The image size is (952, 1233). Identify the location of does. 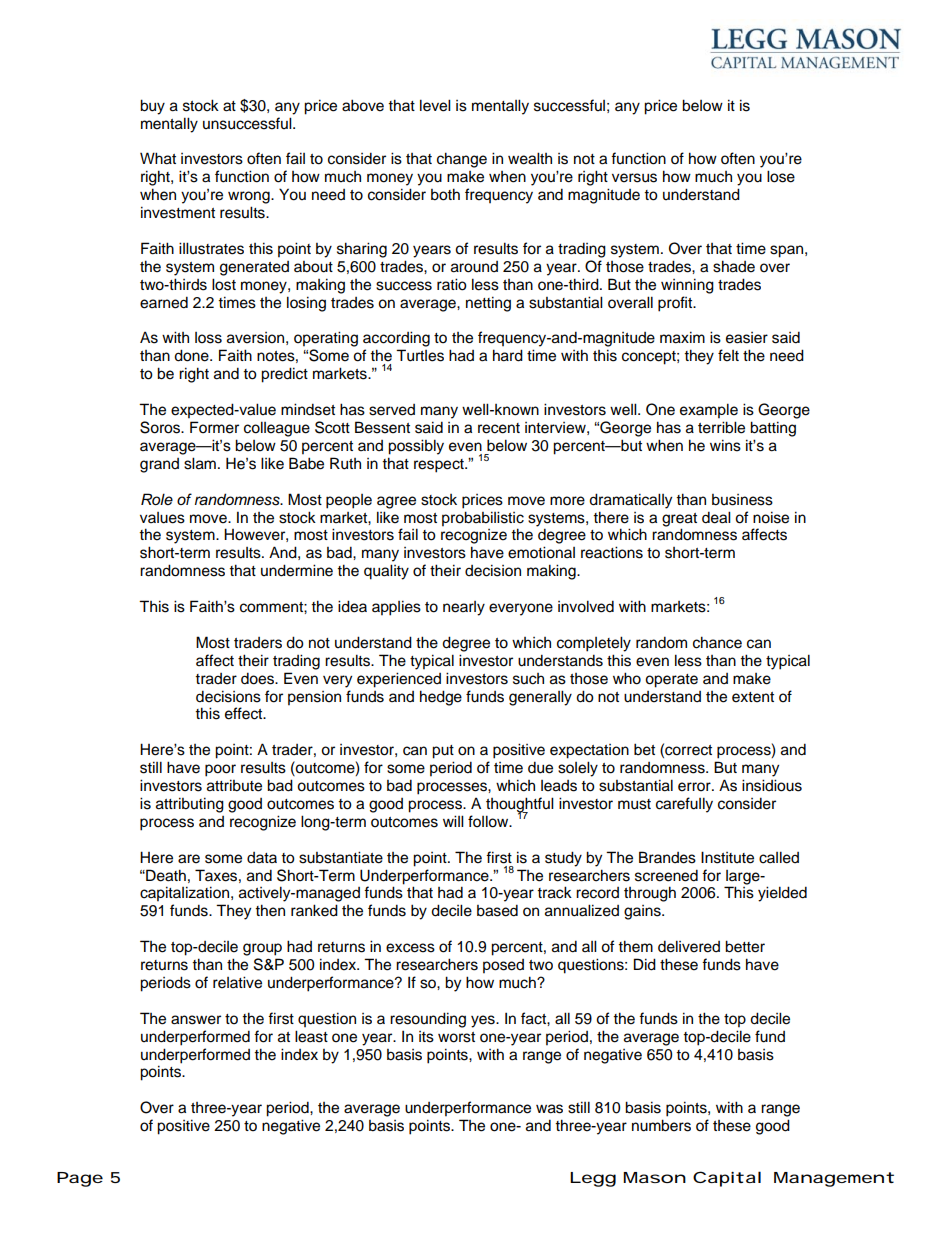
(259, 678).
